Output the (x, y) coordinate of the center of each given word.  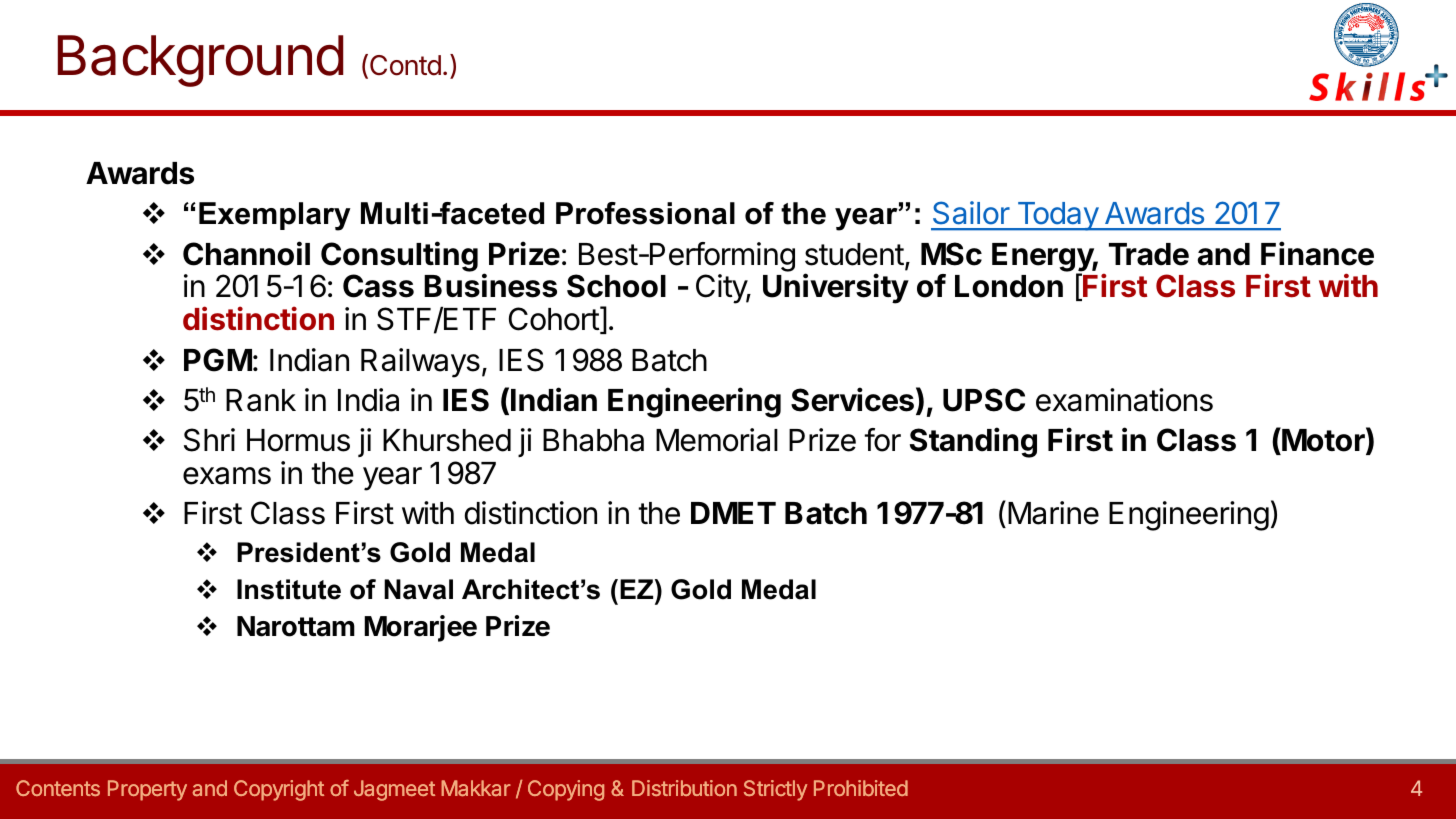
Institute (289, 589)
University (836, 288)
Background (200, 61)
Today (1057, 216)
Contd (405, 65)
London (1009, 286)
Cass (378, 286)
